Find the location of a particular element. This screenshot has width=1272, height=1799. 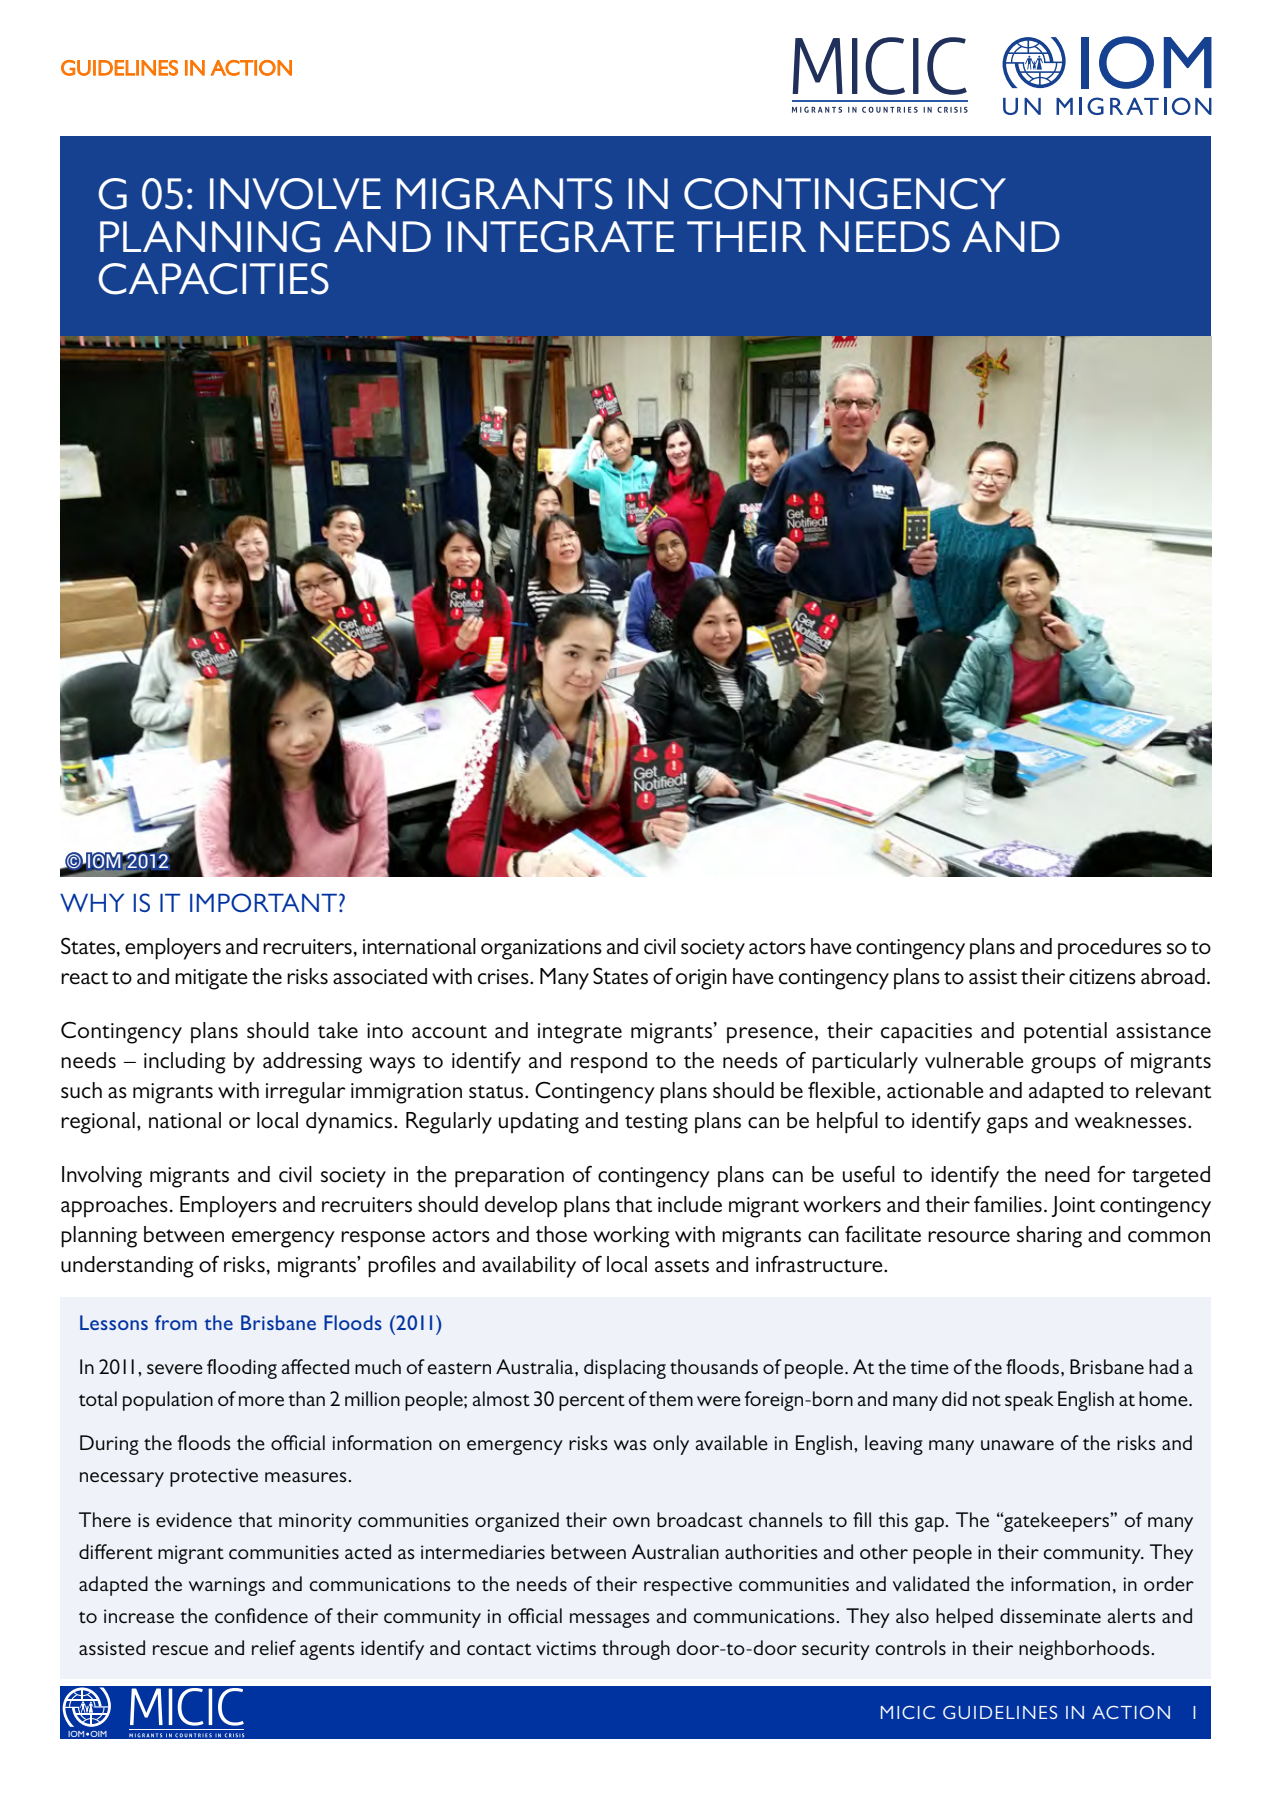

speak is located at coordinates (1029, 1401).
